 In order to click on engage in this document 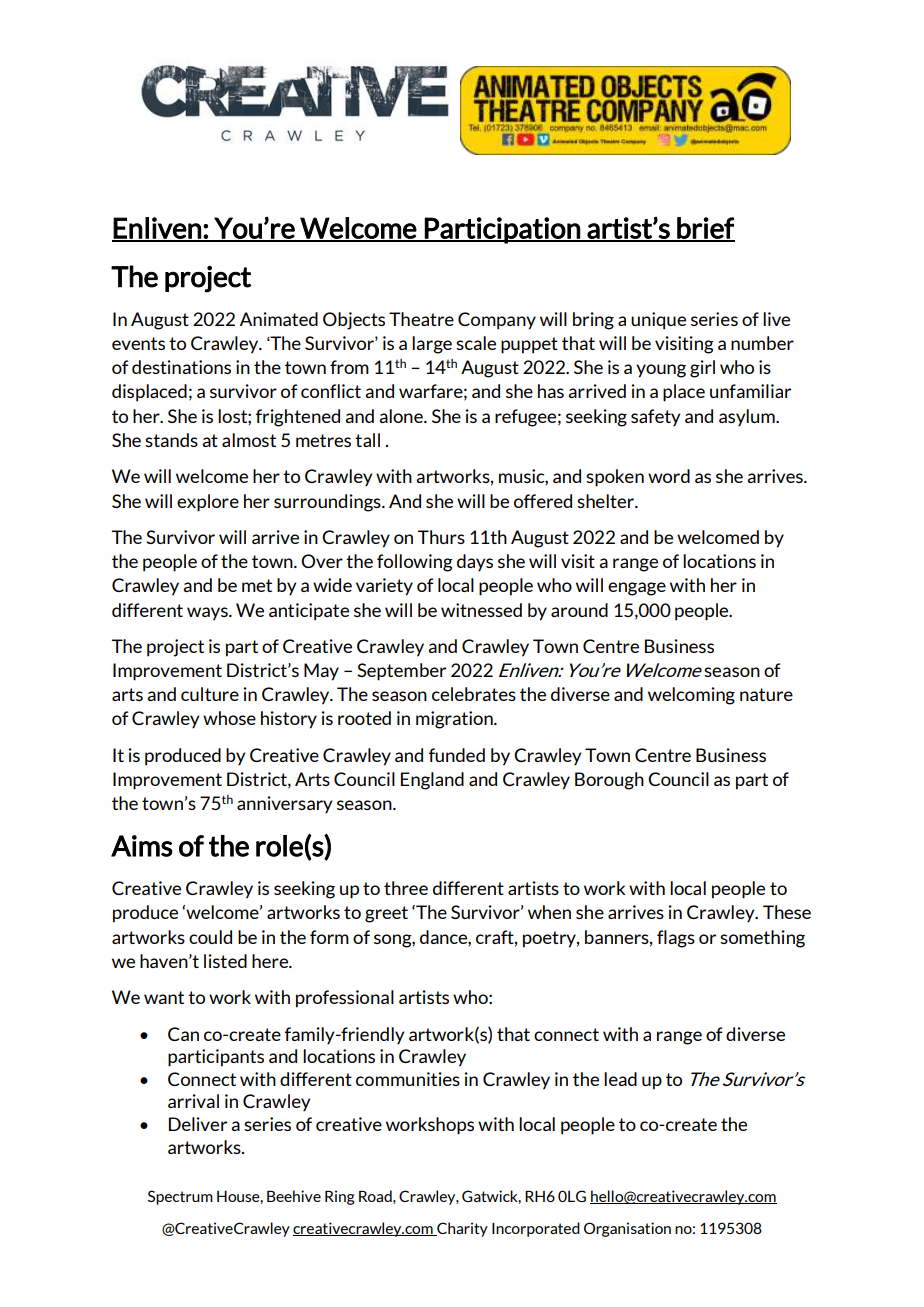, I will do `click(637, 589)`.
